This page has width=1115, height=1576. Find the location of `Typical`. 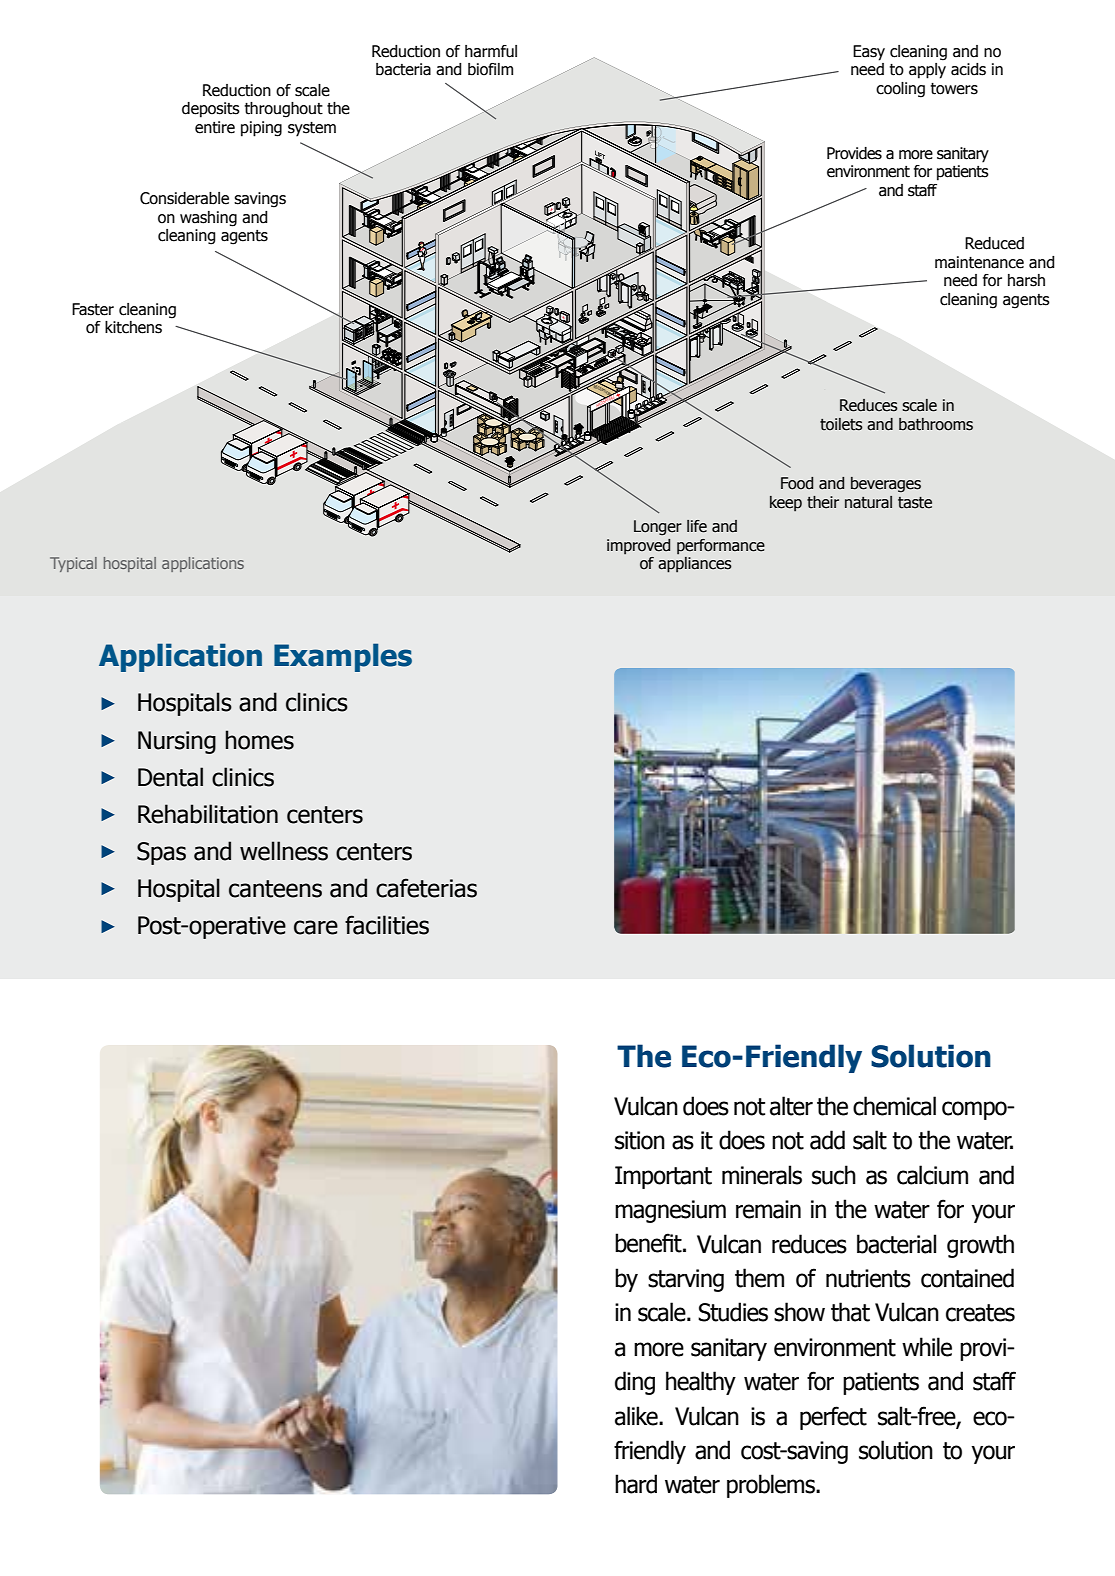

Typical is located at coordinates (73, 564).
